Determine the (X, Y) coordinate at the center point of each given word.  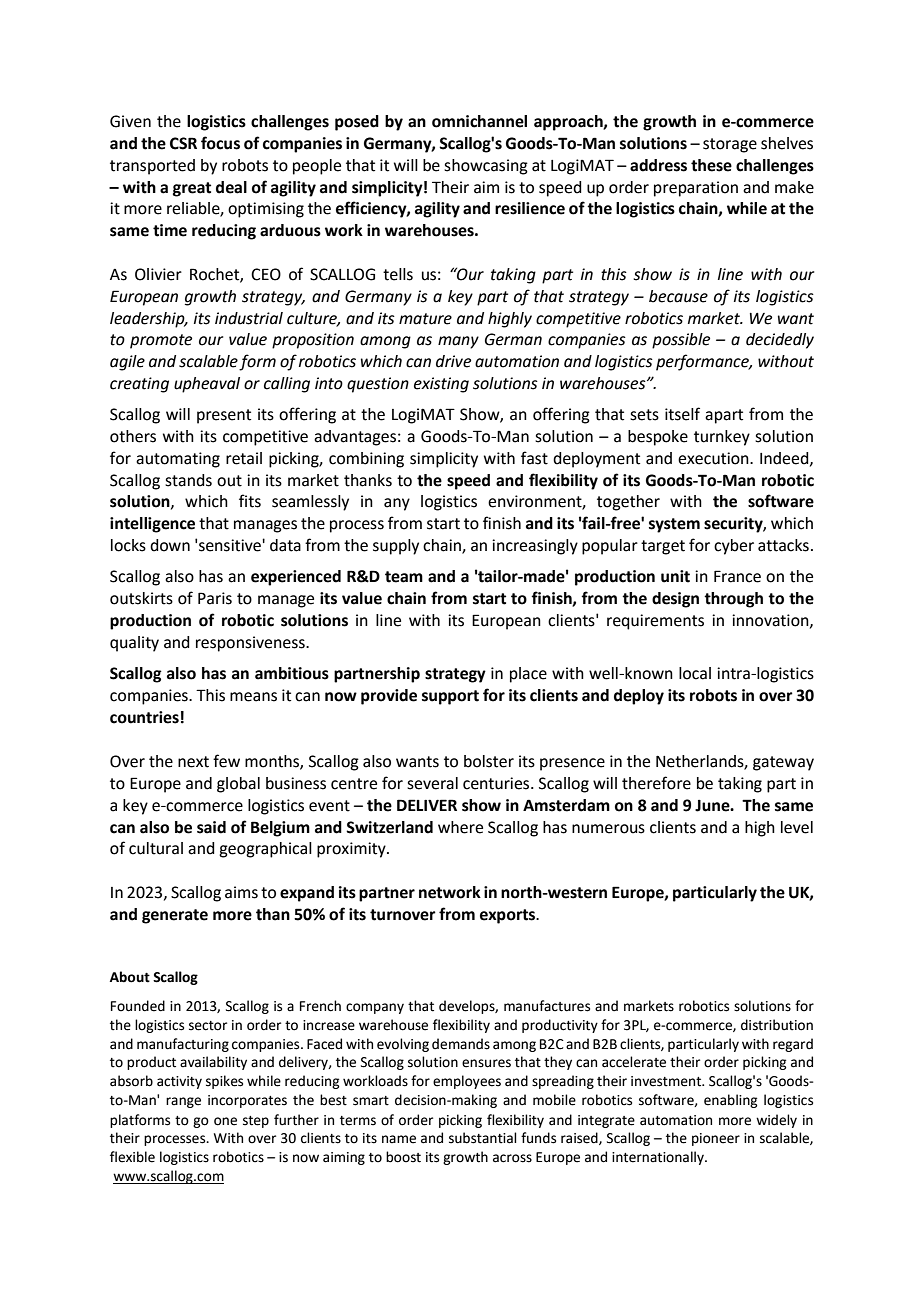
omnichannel (479, 121)
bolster (489, 761)
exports (509, 916)
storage (730, 145)
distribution (777, 1025)
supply (396, 547)
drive (453, 361)
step (256, 1122)
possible (681, 341)
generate (175, 916)
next (193, 762)
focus (220, 143)
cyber (734, 547)
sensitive (231, 545)
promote (161, 341)
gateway (783, 763)
